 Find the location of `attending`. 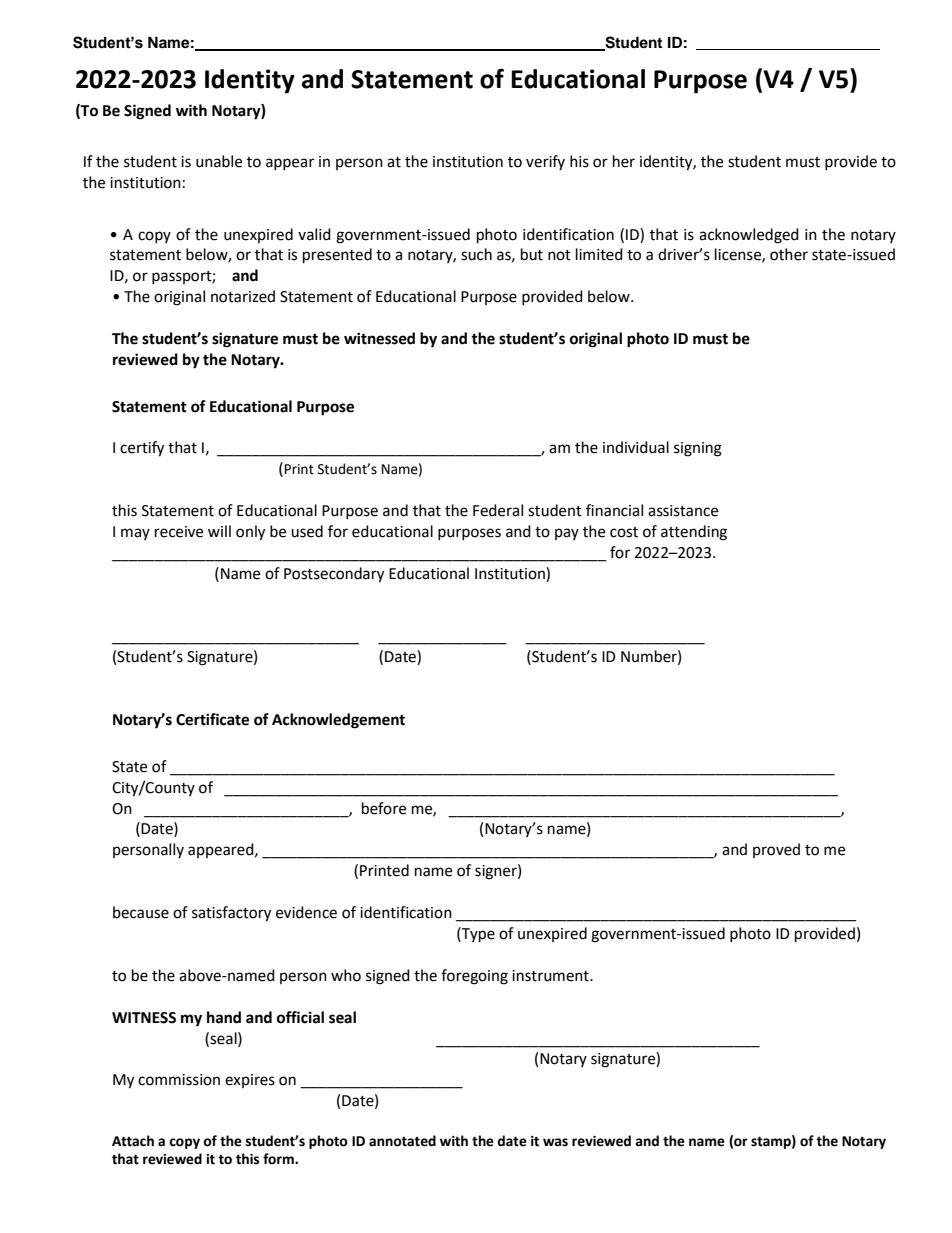

attending is located at coordinates (694, 533).
